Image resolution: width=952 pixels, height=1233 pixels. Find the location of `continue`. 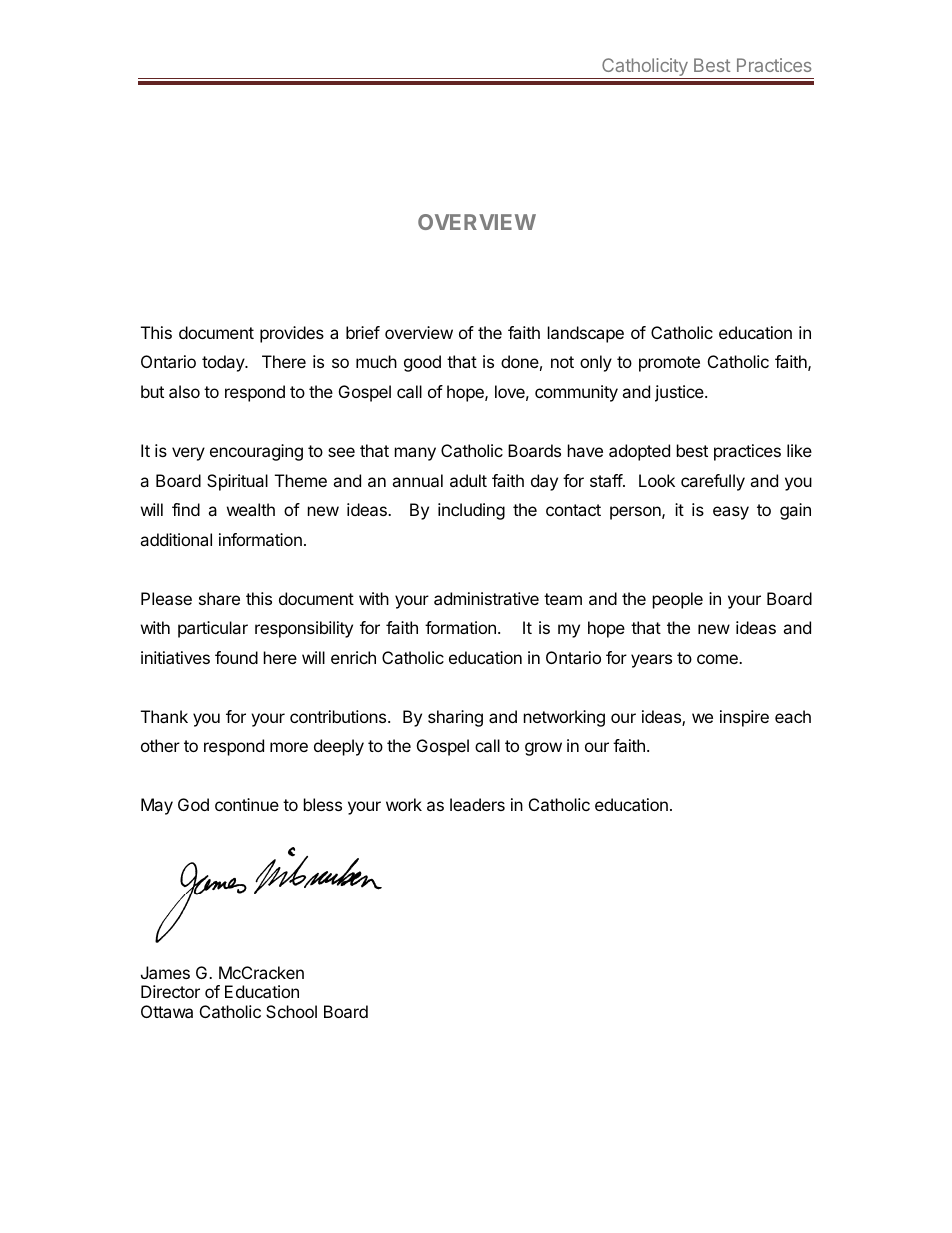

continue is located at coordinates (247, 804).
